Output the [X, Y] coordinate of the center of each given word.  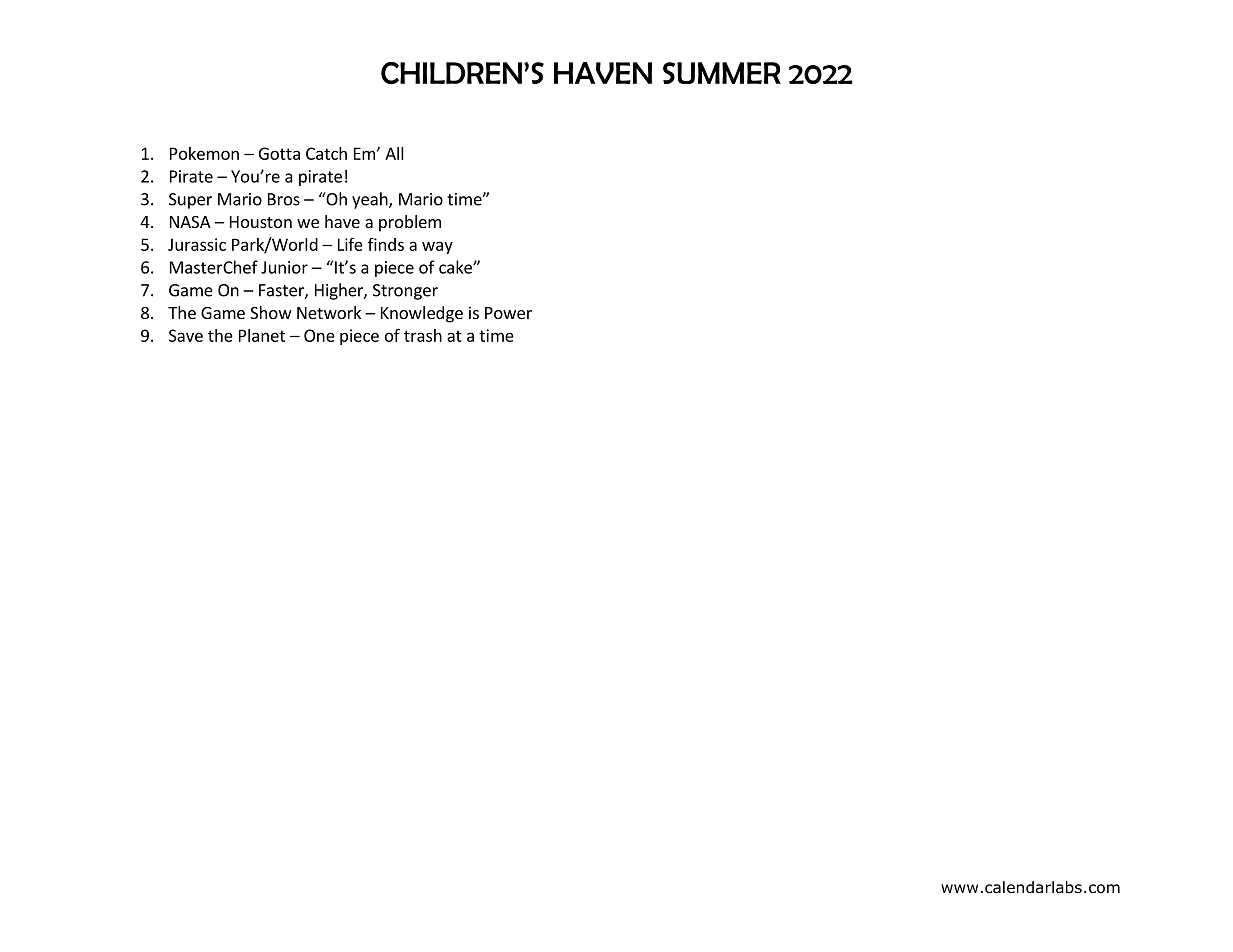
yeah [371, 200]
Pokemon [204, 153]
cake [456, 267]
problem [410, 223]
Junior [284, 267]
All [394, 153]
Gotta [279, 153]
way [437, 247]
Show [271, 312]
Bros [284, 199]
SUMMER [722, 73]
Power [508, 313]
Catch [326, 153]
